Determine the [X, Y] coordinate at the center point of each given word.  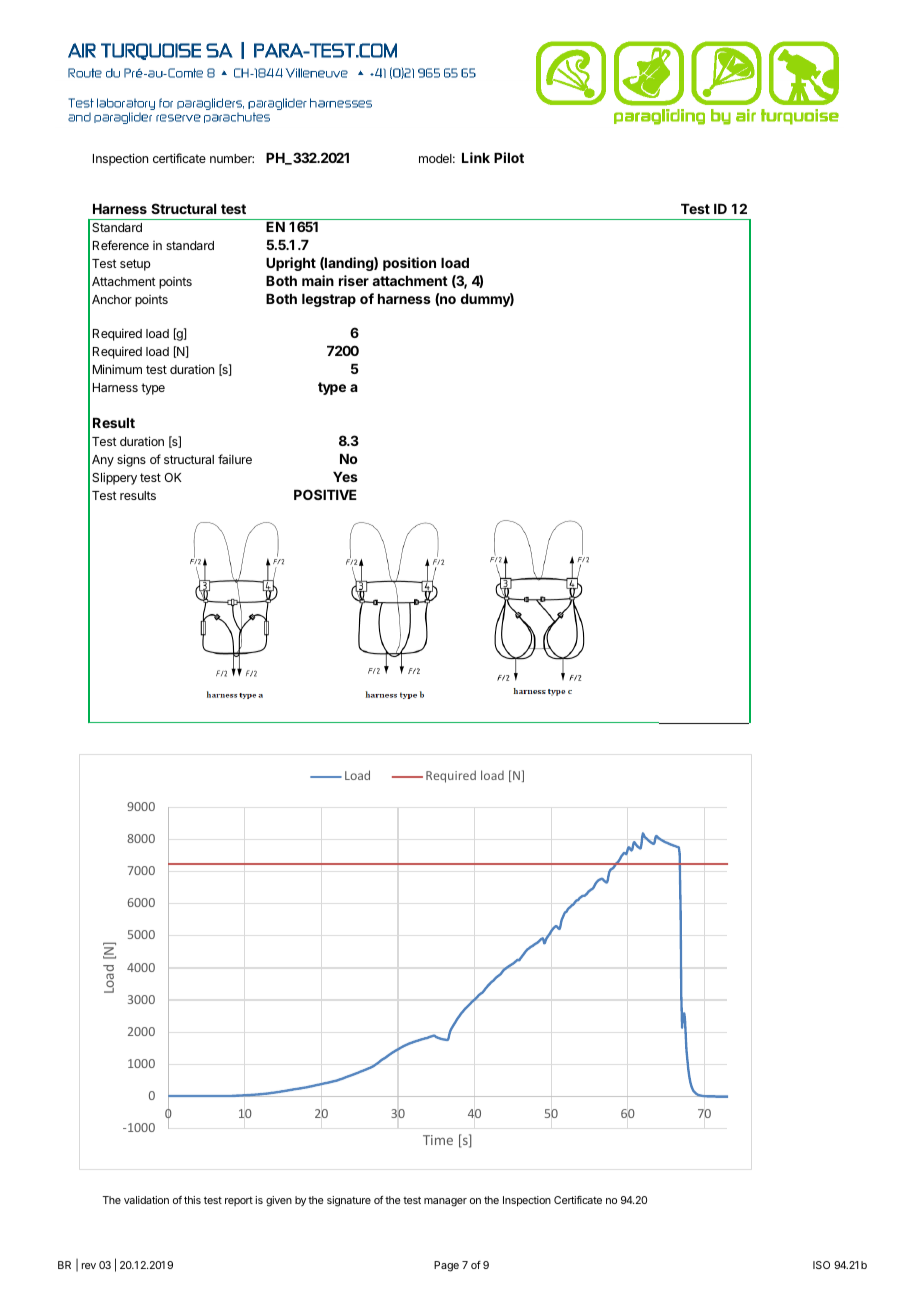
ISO [821, 1265]
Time [438, 1140]
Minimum [117, 369]
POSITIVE [325, 494]
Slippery [114, 478]
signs [131, 460]
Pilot [509, 157]
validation [146, 1200]
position [409, 264]
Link [476, 157]
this [192, 1200]
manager [445, 1202]
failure [235, 459]
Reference [121, 245]
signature [349, 1201]
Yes [345, 477]
